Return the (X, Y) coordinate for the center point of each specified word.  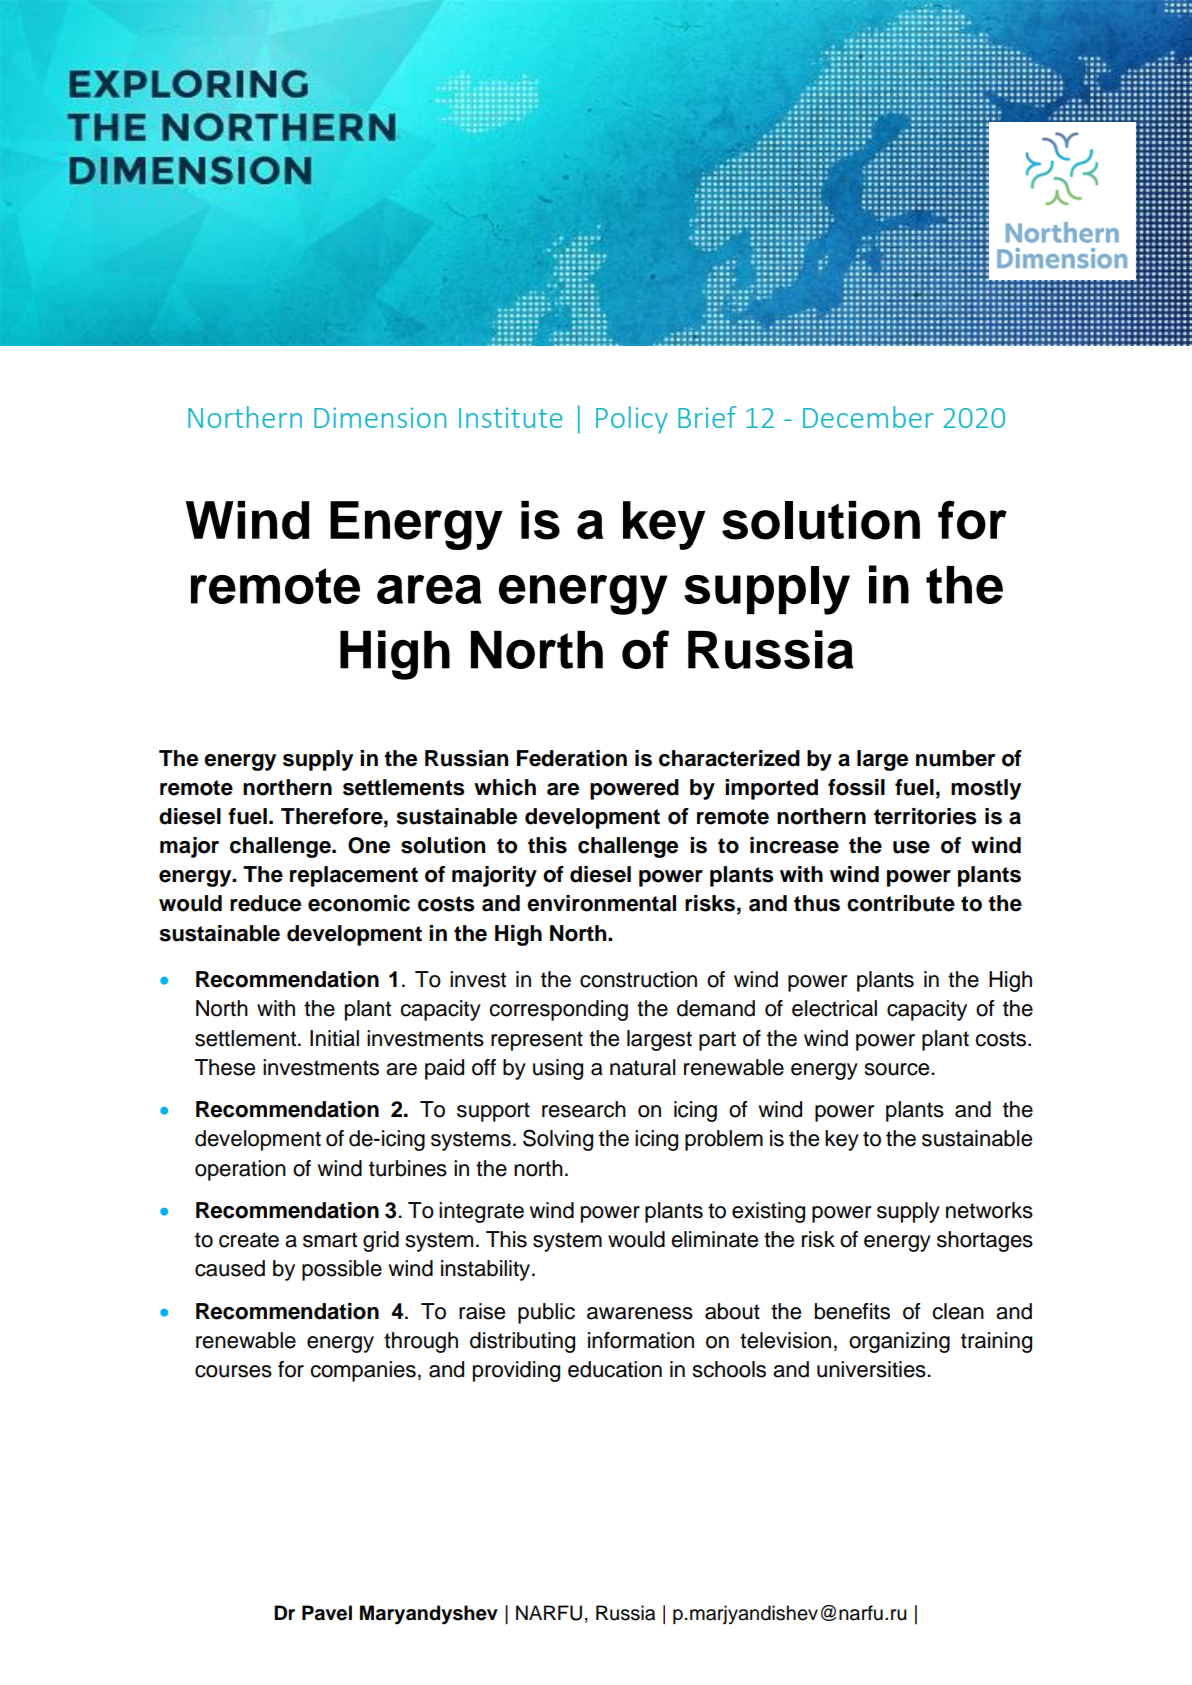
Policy (632, 420)
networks (989, 1210)
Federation (572, 758)
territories (925, 816)
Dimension (380, 417)
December (868, 417)
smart (330, 1240)
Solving (558, 1140)
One (369, 845)
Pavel (327, 1613)
